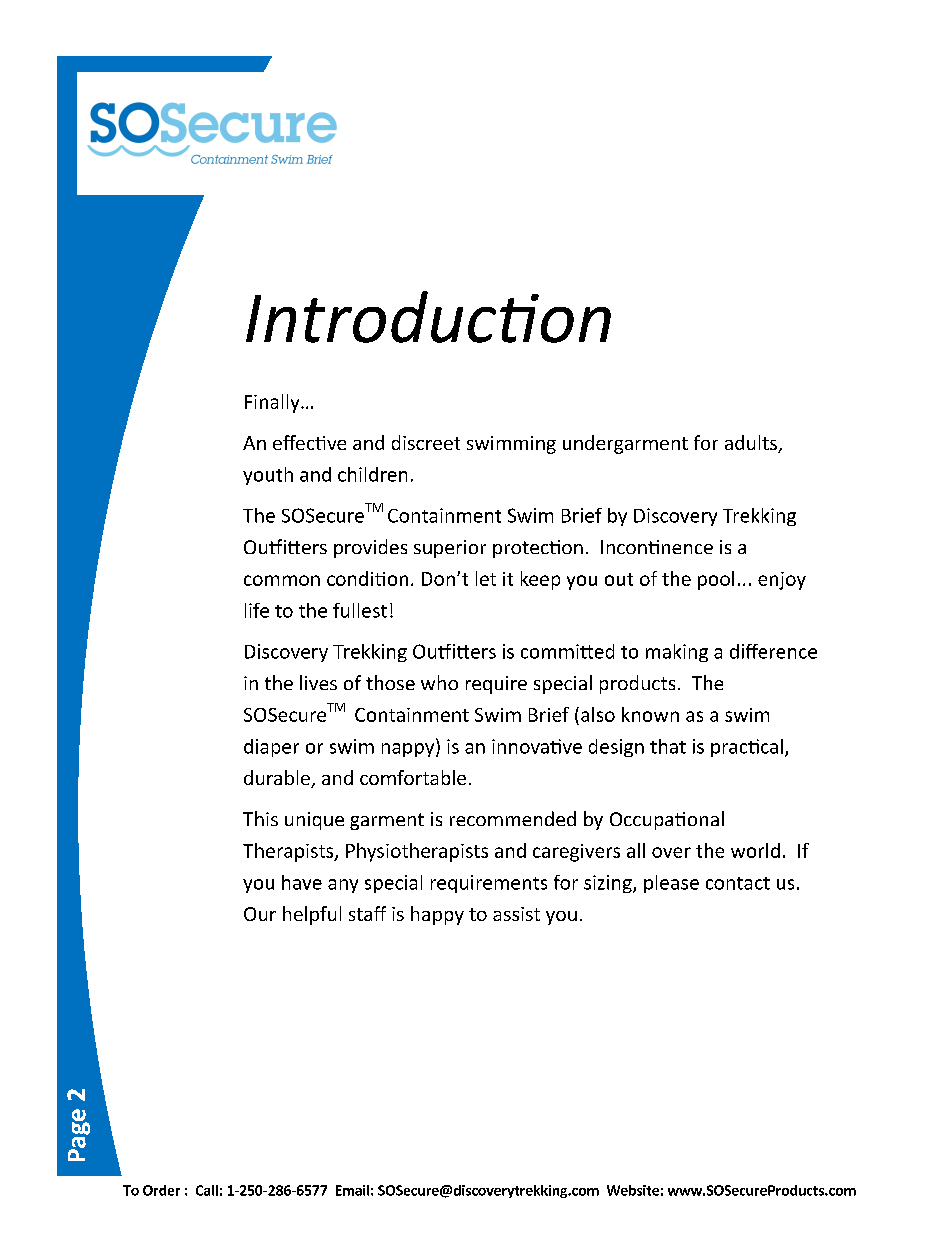 The image size is (952, 1233). Describe the element at coordinates (428, 317) in the screenshot. I see `Introduction` at that location.
